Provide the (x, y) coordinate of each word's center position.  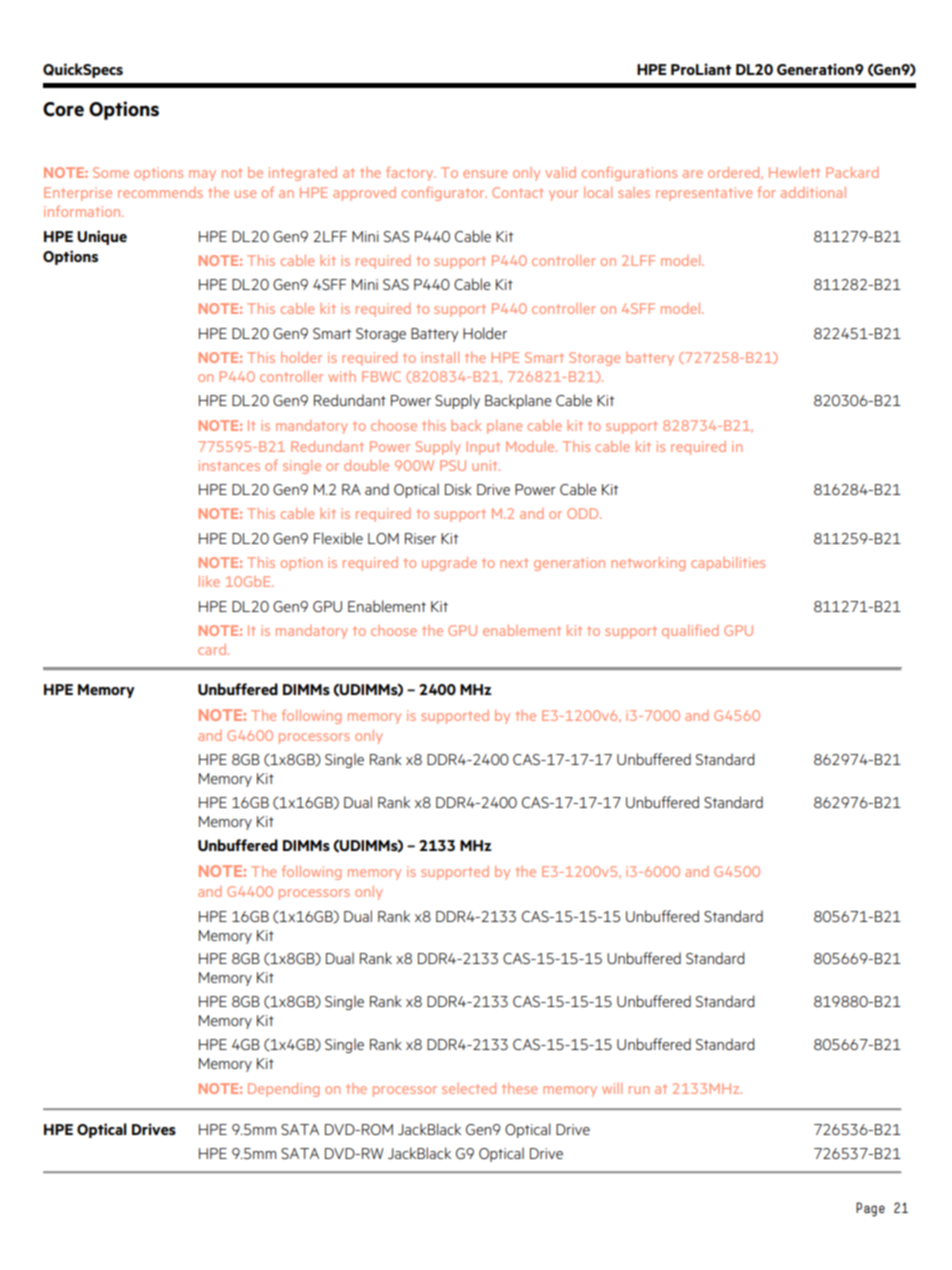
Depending (283, 1090)
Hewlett (794, 172)
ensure (485, 174)
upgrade (449, 564)
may (202, 175)
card (213, 649)
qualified (690, 631)
